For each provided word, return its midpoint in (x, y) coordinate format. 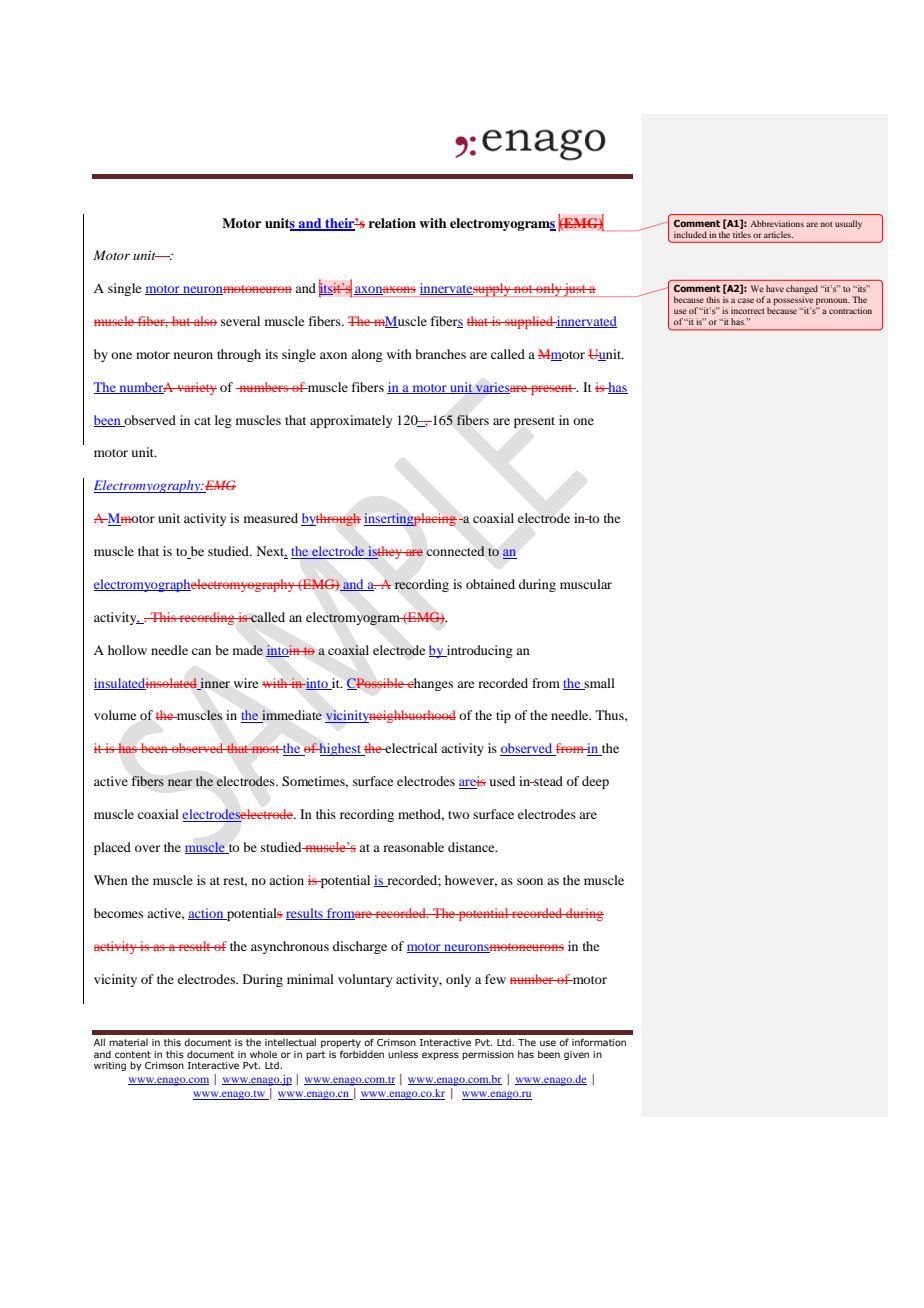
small (599, 684)
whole (263, 1054)
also (204, 321)
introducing (479, 651)
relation (392, 223)
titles (742, 234)
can (201, 651)
